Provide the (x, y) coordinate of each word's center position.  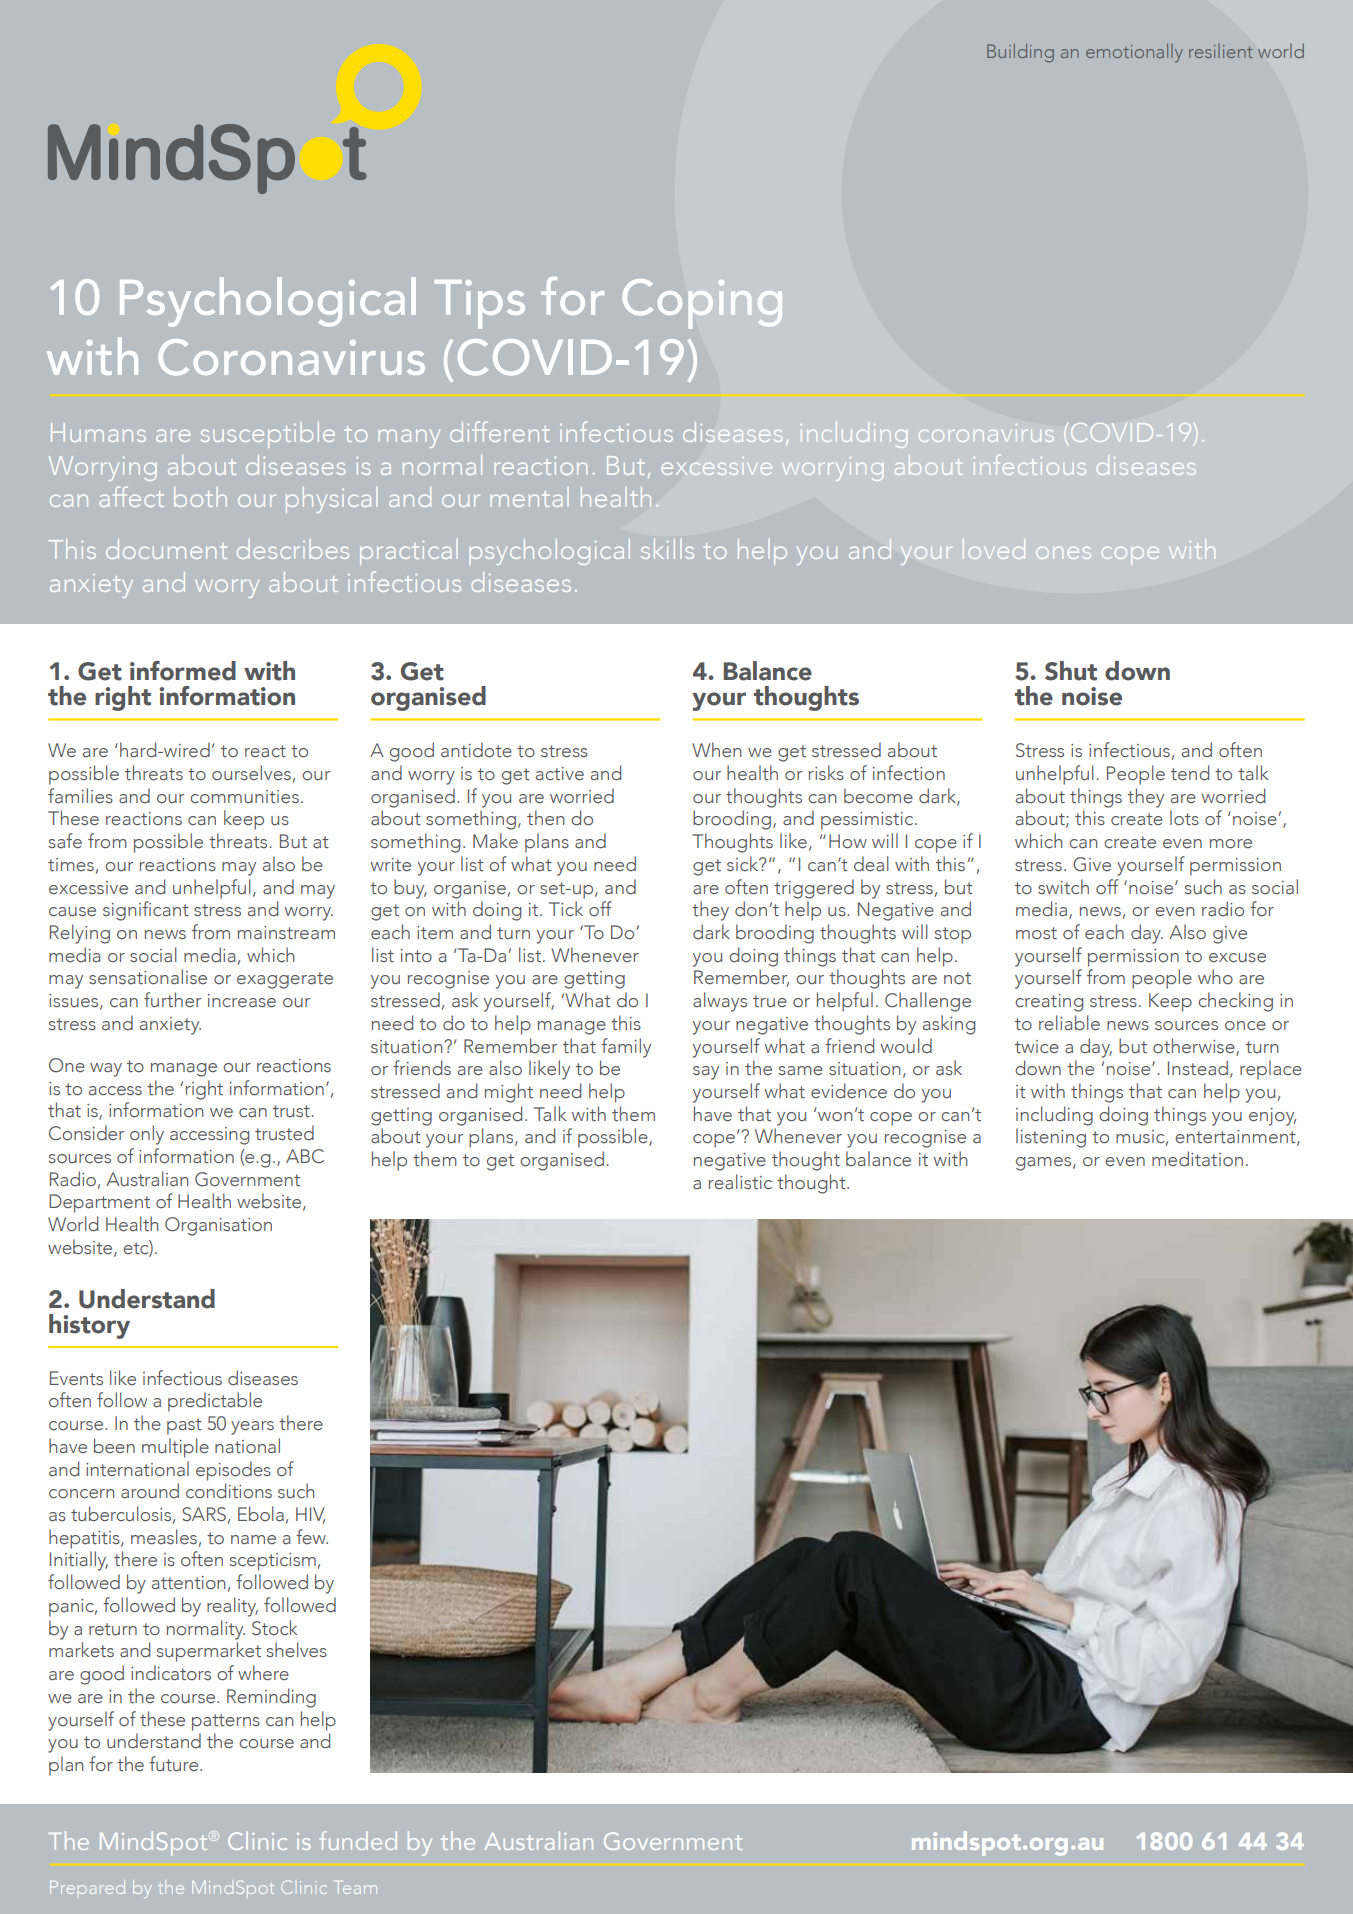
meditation (1197, 1159)
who (1215, 977)
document (166, 549)
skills (667, 549)
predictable (215, 1402)
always (720, 1002)
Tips (480, 304)
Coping (702, 304)
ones (1063, 553)
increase (242, 1001)
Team (357, 1887)
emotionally (1134, 53)
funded (358, 1840)
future (175, 1764)
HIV (310, 1515)
